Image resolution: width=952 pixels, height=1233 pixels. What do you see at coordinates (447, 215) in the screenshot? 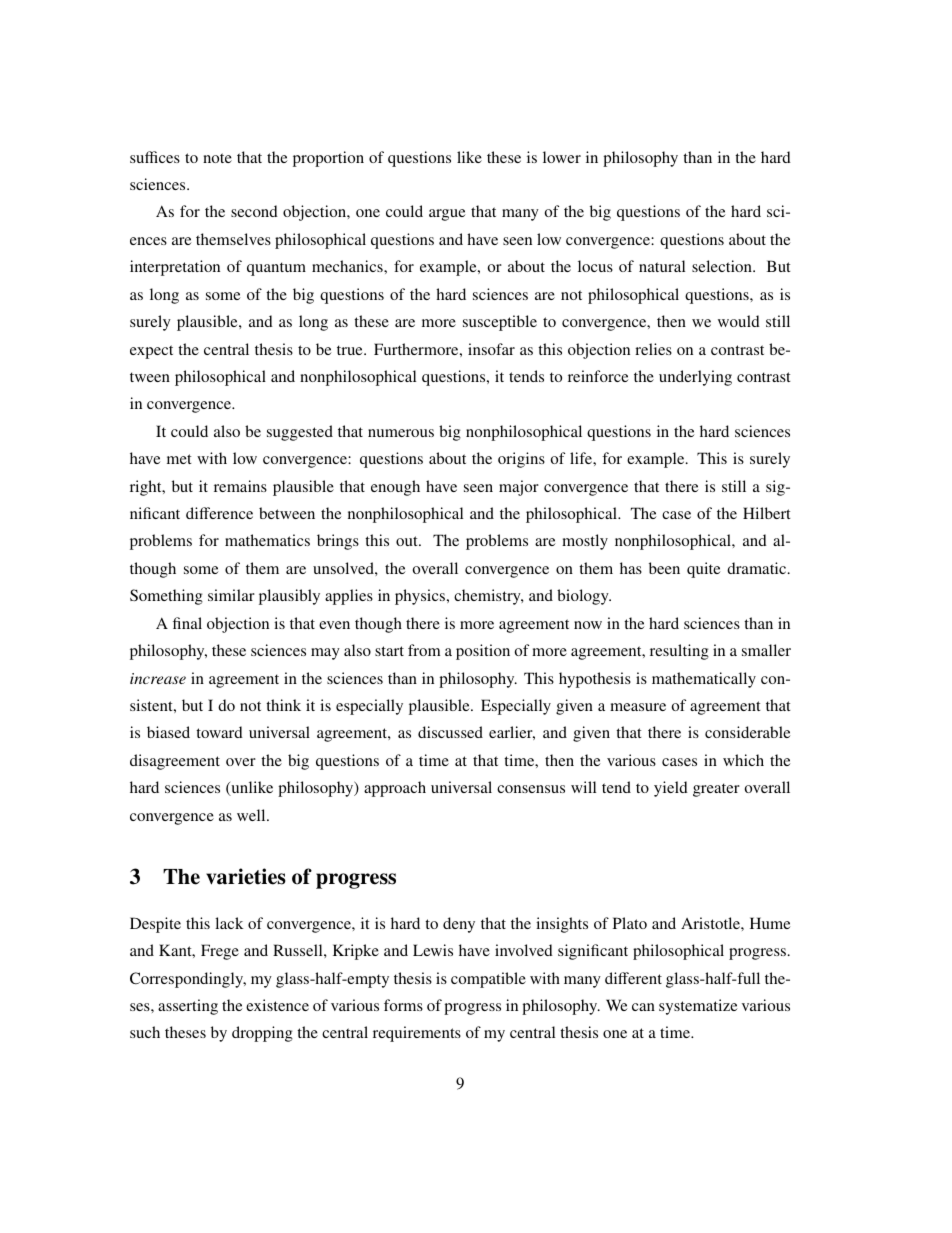
I see `argue` at bounding box center [447, 215].
